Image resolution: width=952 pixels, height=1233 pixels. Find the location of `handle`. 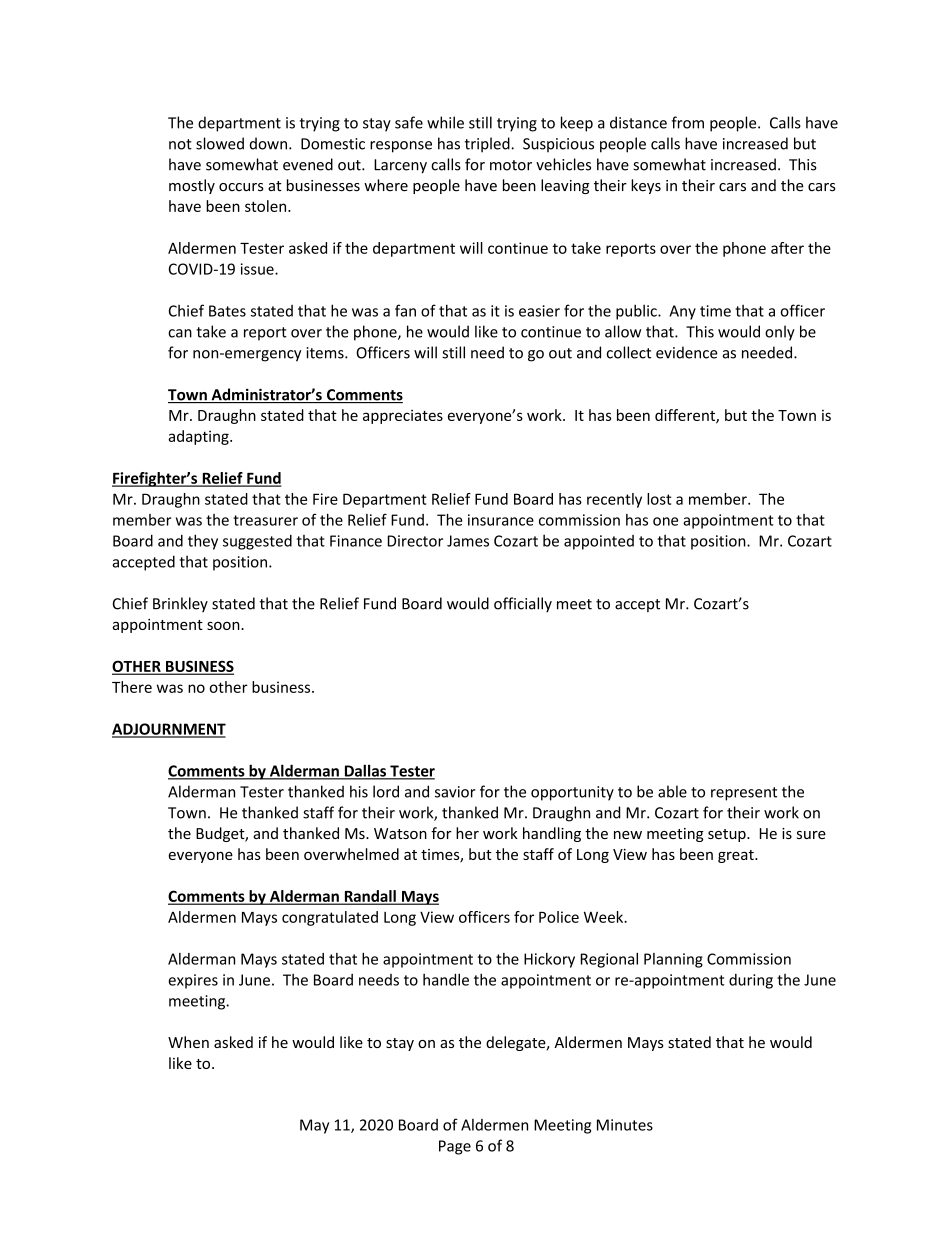

handle is located at coordinates (446, 979).
